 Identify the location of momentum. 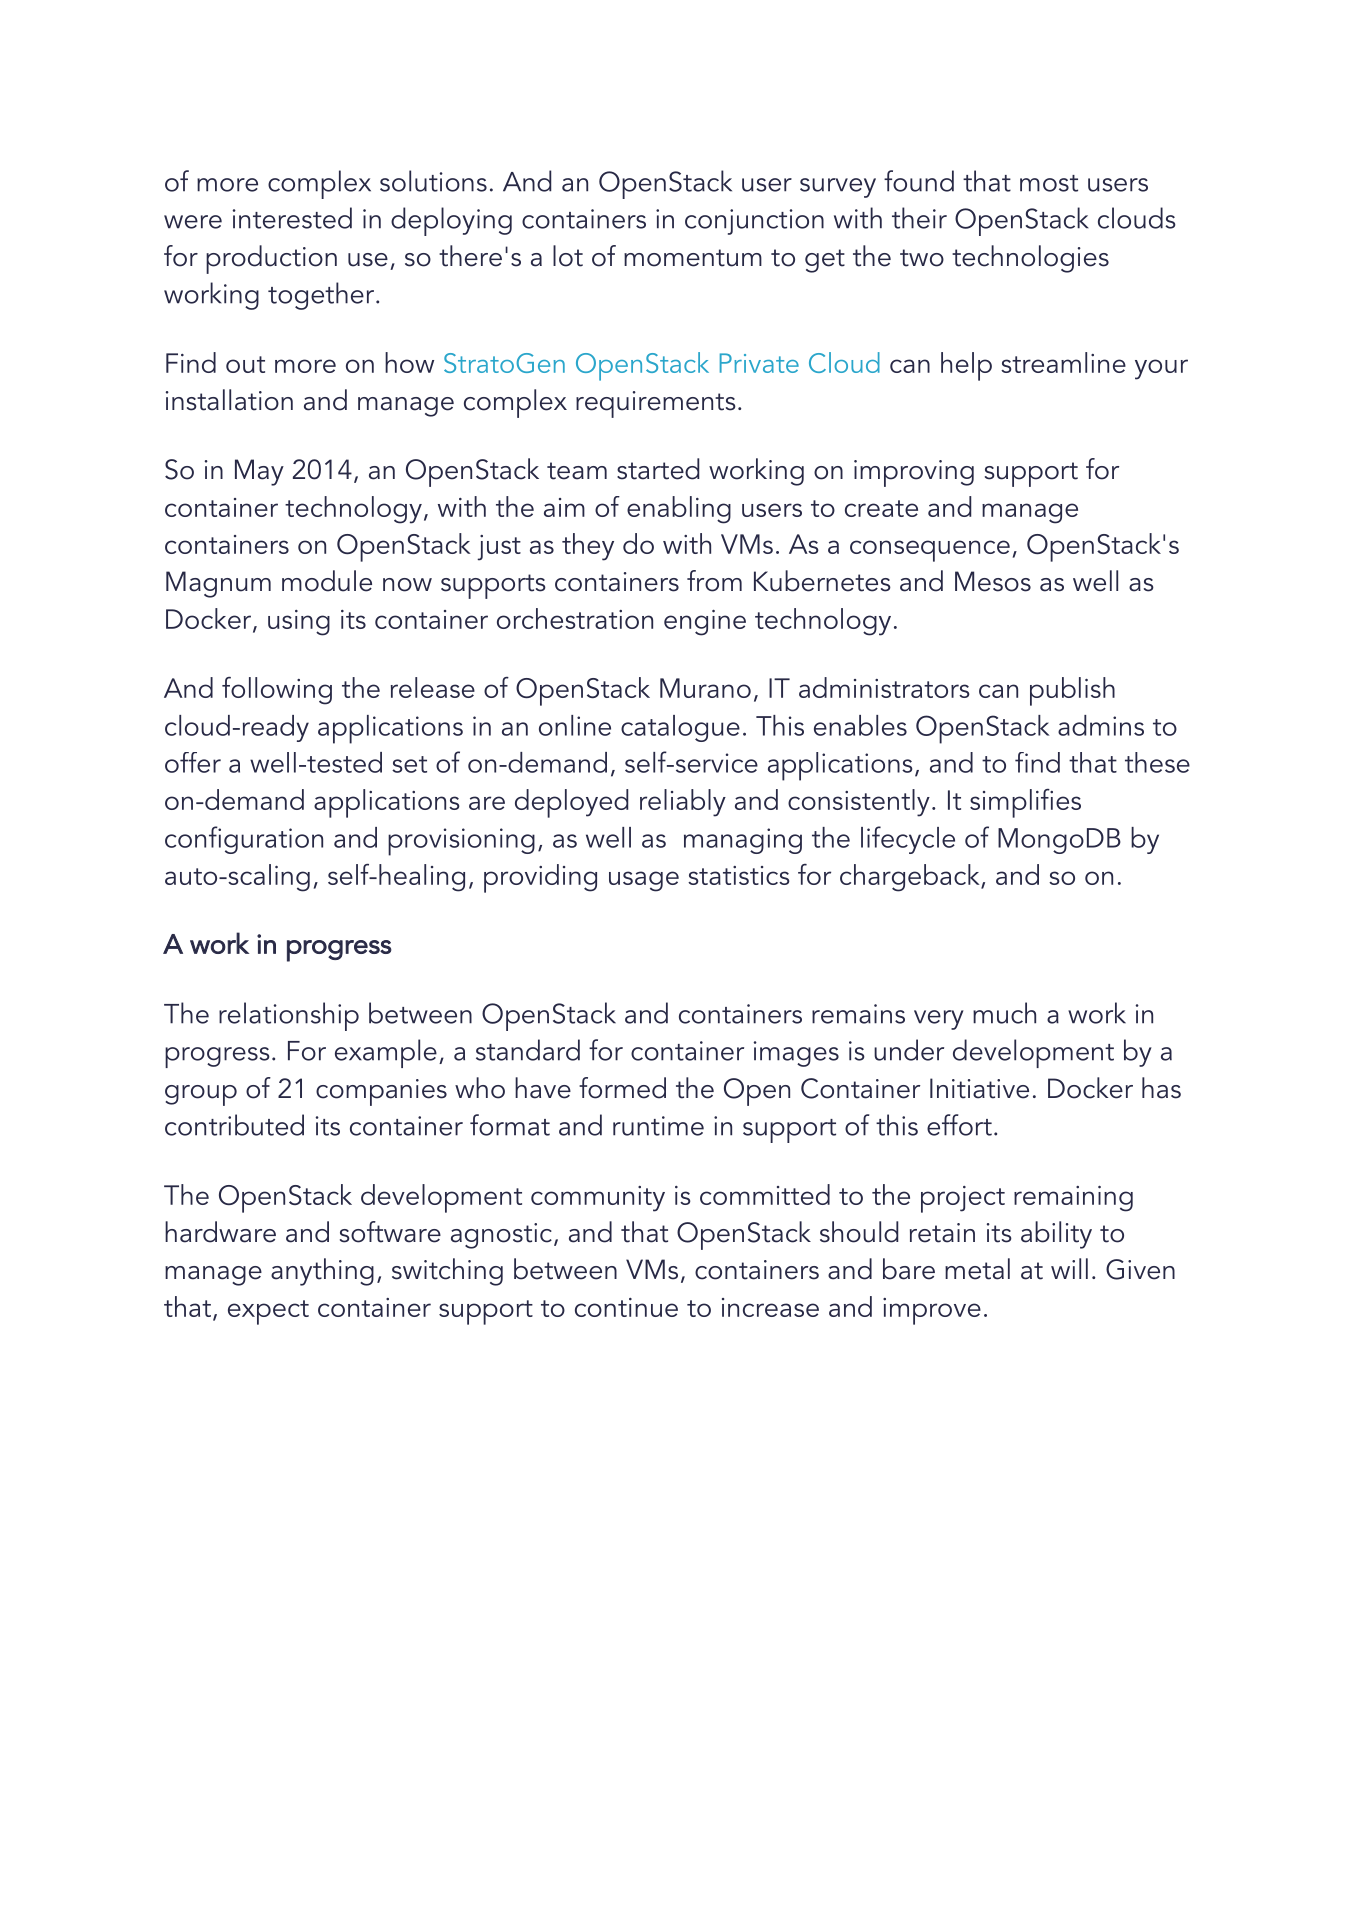
(693, 258).
